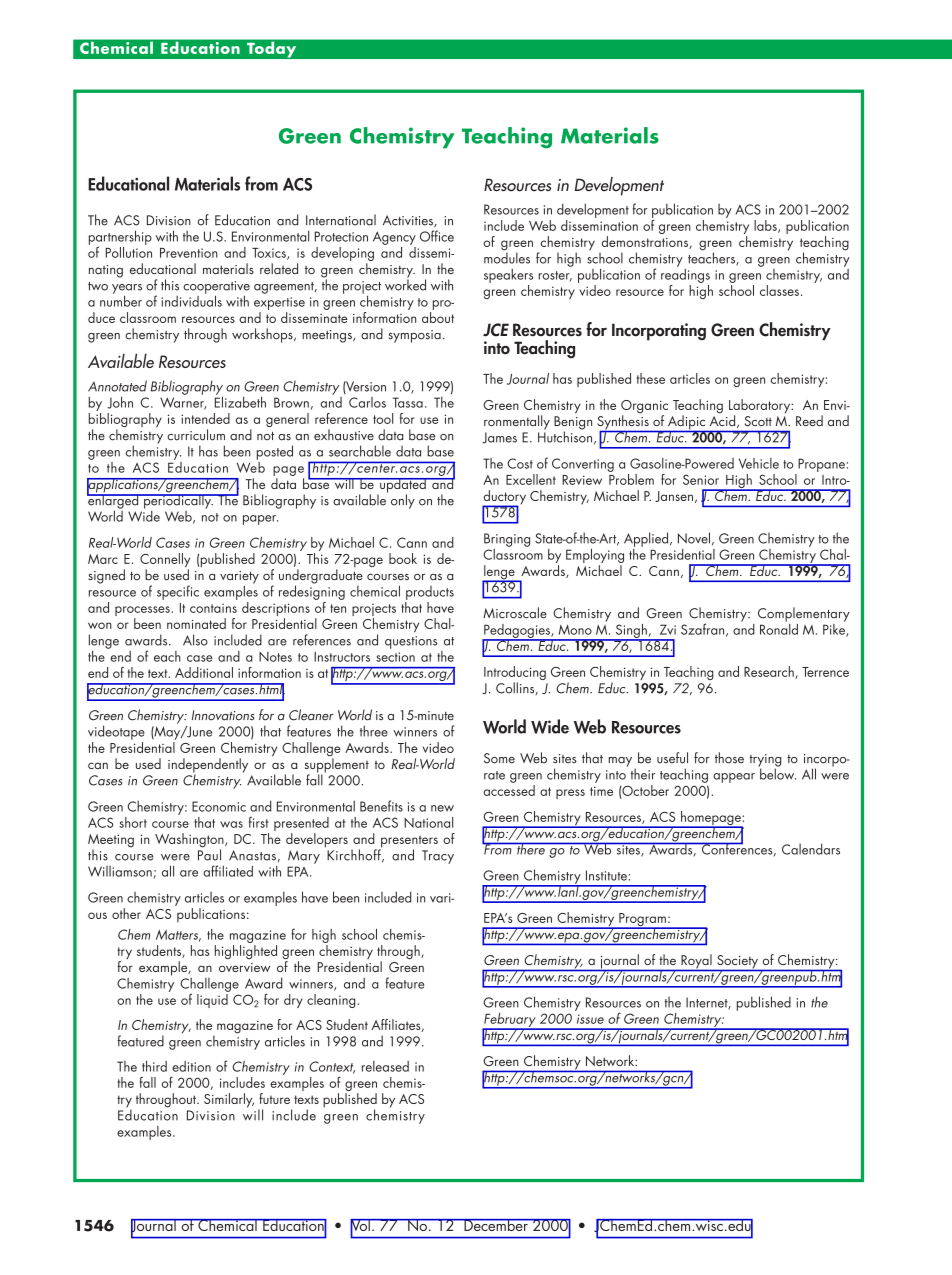 This screenshot has height=1275, width=952. What do you see at coordinates (729, 758) in the screenshot?
I see `those` at bounding box center [729, 758].
